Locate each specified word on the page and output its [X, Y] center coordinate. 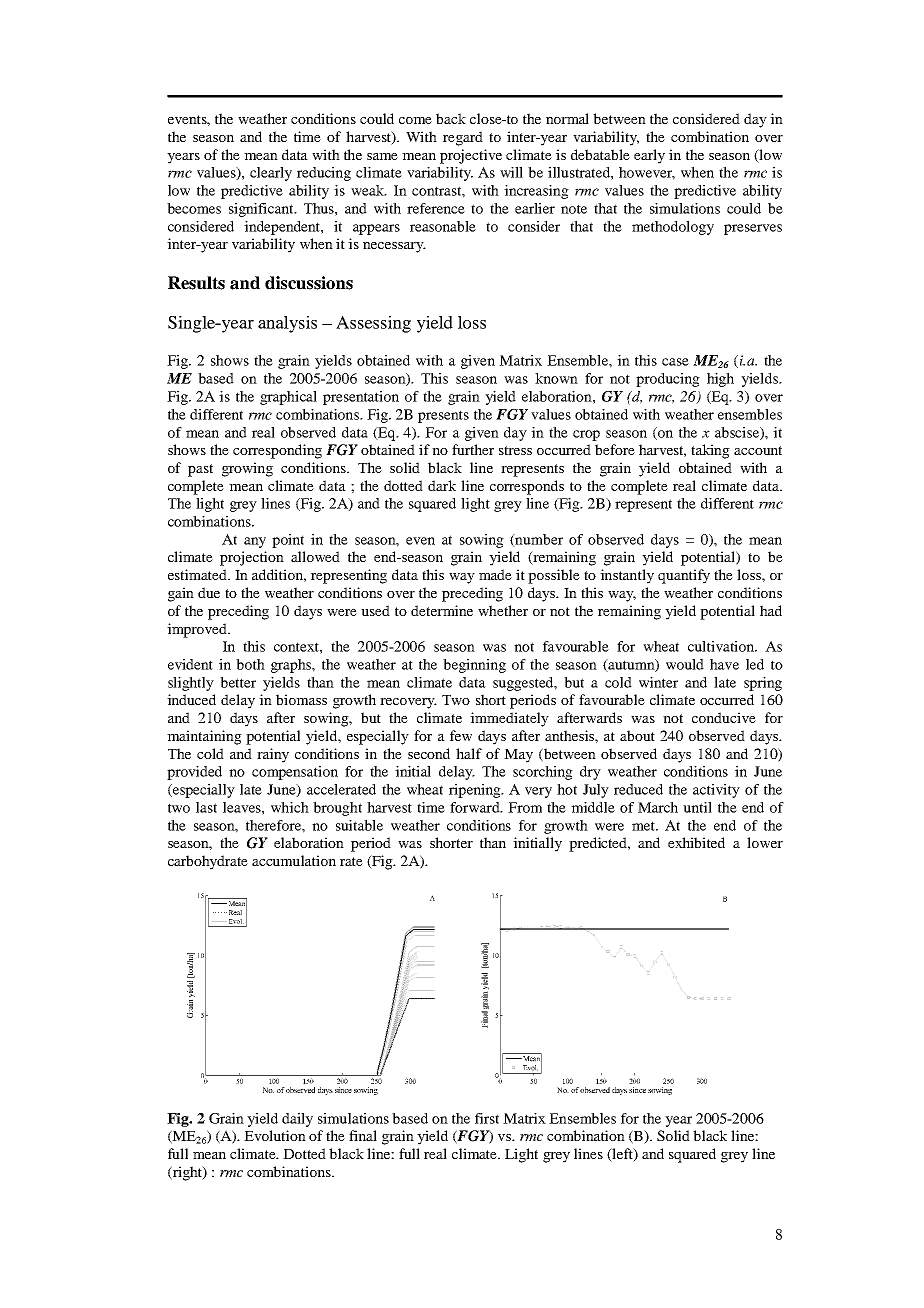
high [720, 380]
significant [262, 210]
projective [471, 156]
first [487, 1118]
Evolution [275, 1135]
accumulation [294, 860]
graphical [288, 398]
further [473, 449]
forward [476, 807]
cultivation [722, 646]
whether [503, 610]
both [250, 664]
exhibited [696, 842]
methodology [673, 228]
